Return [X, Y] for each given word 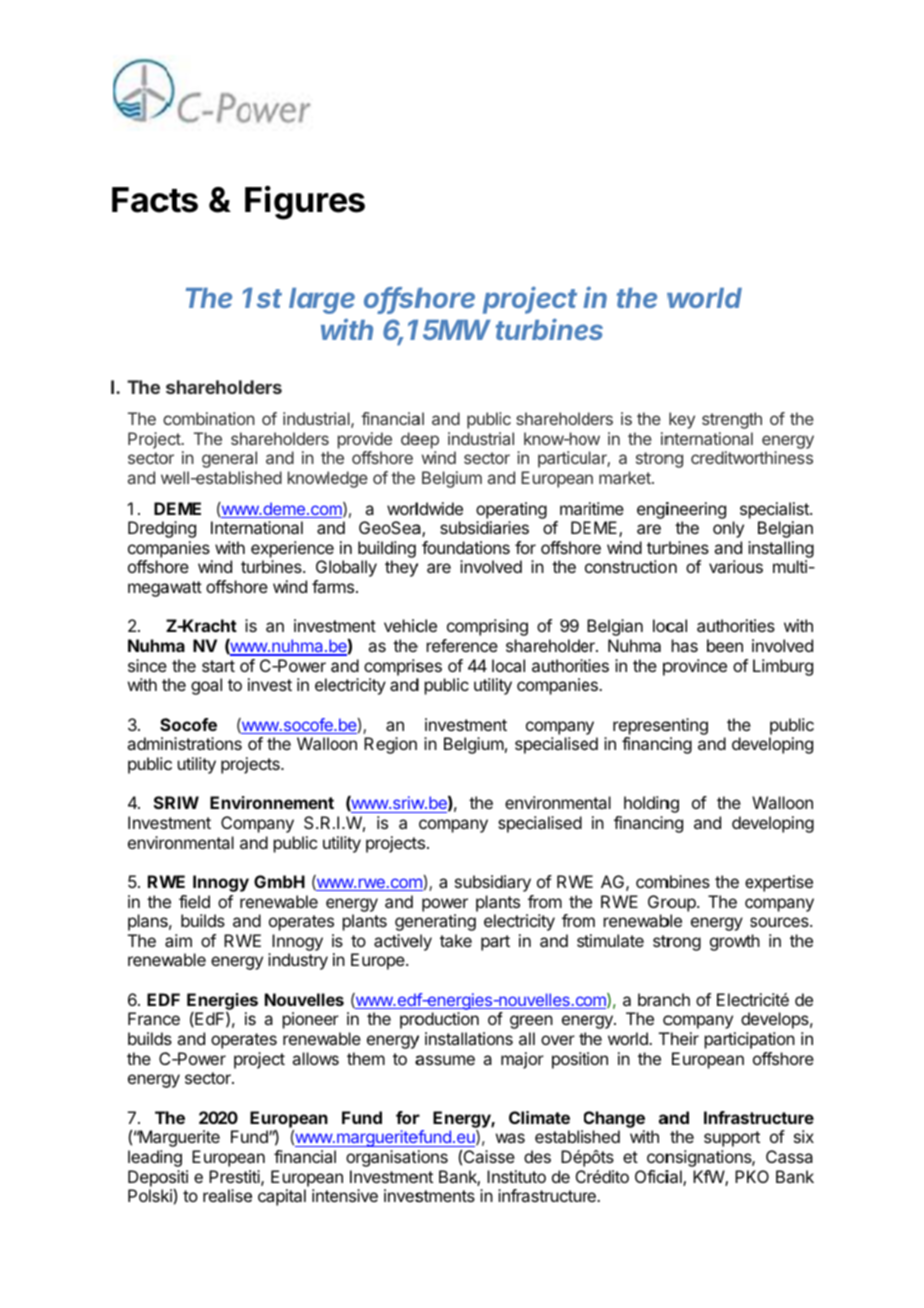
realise [227, 1195]
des [537, 1156]
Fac [141, 200]
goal [206, 686]
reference [462, 645]
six [804, 1136]
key [682, 420]
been [725, 645]
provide [365, 440]
